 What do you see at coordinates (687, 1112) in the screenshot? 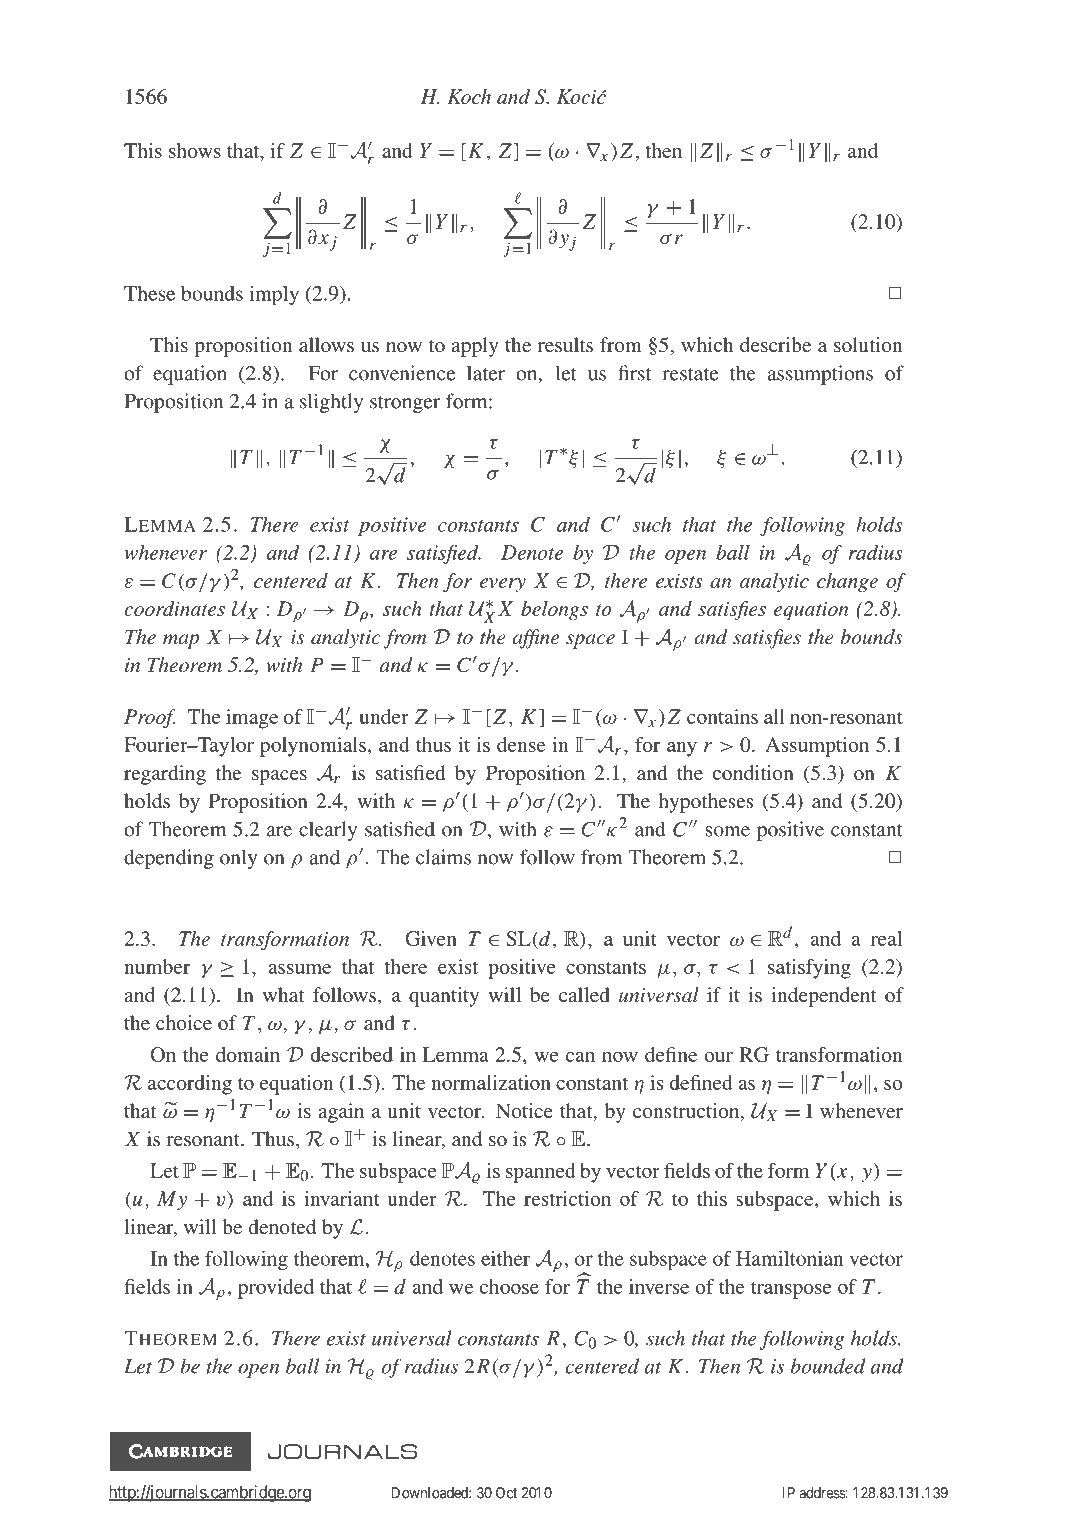
I see `construction` at bounding box center [687, 1112].
